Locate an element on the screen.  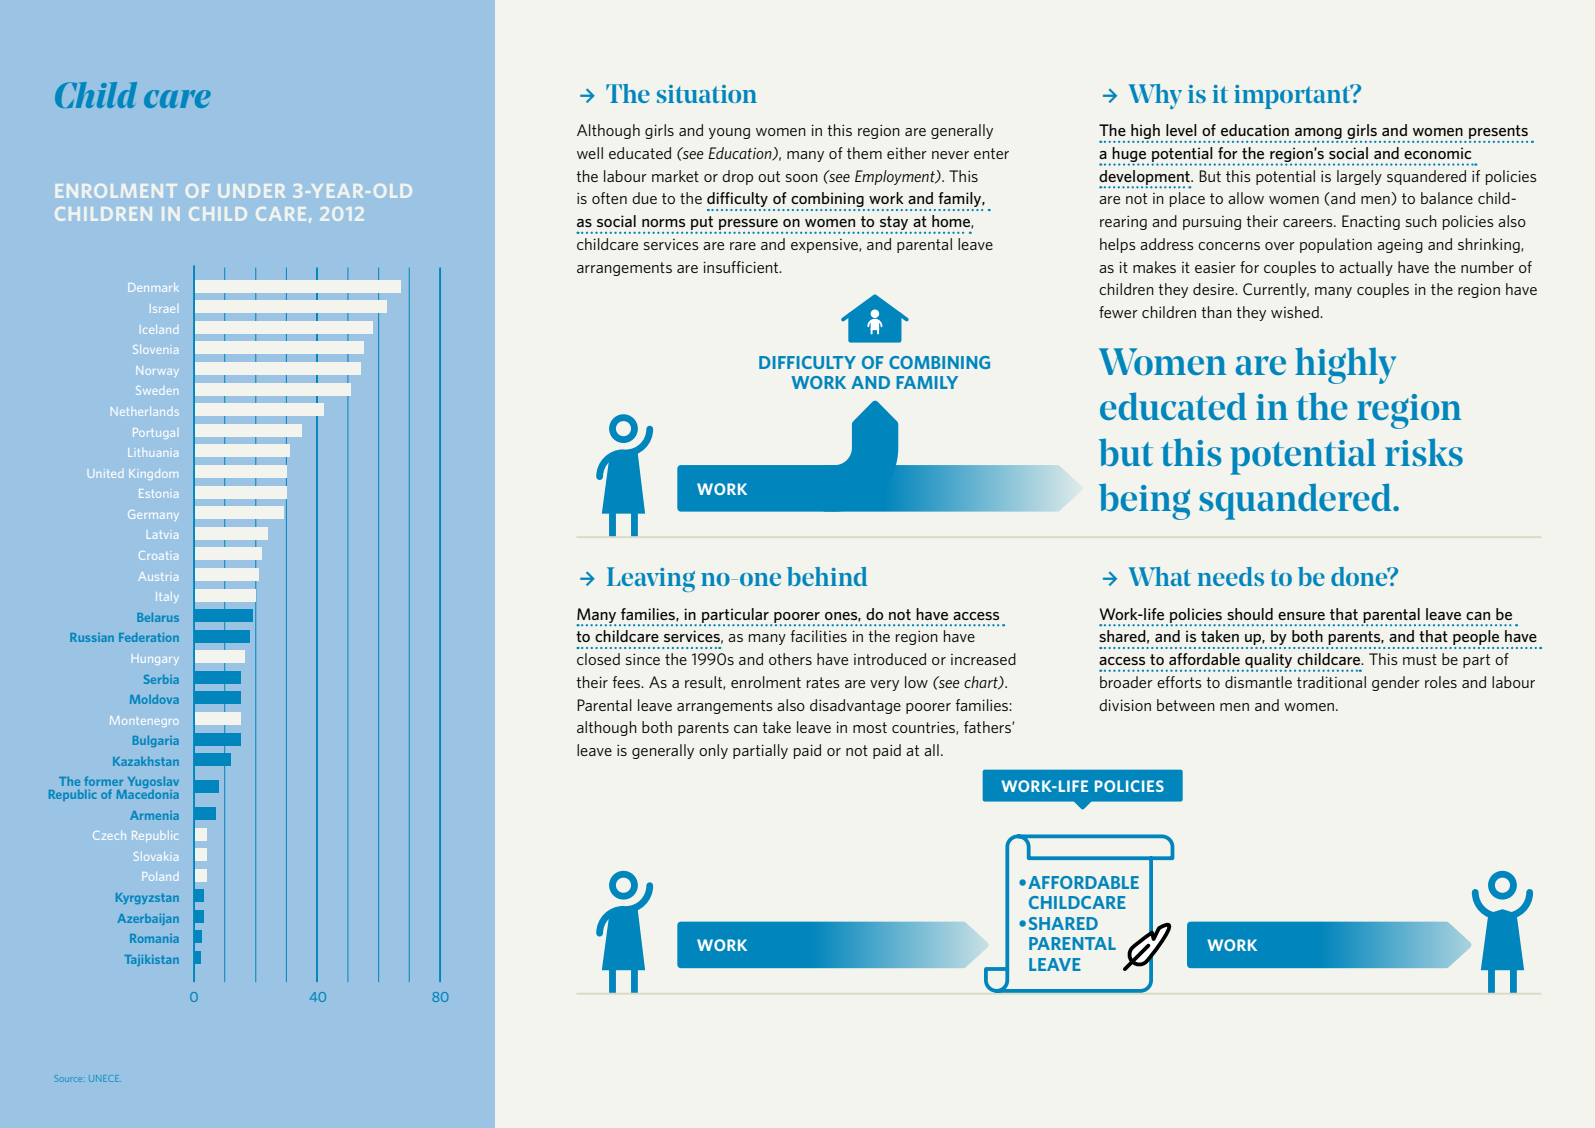
UNDER is located at coordinates (252, 191).
